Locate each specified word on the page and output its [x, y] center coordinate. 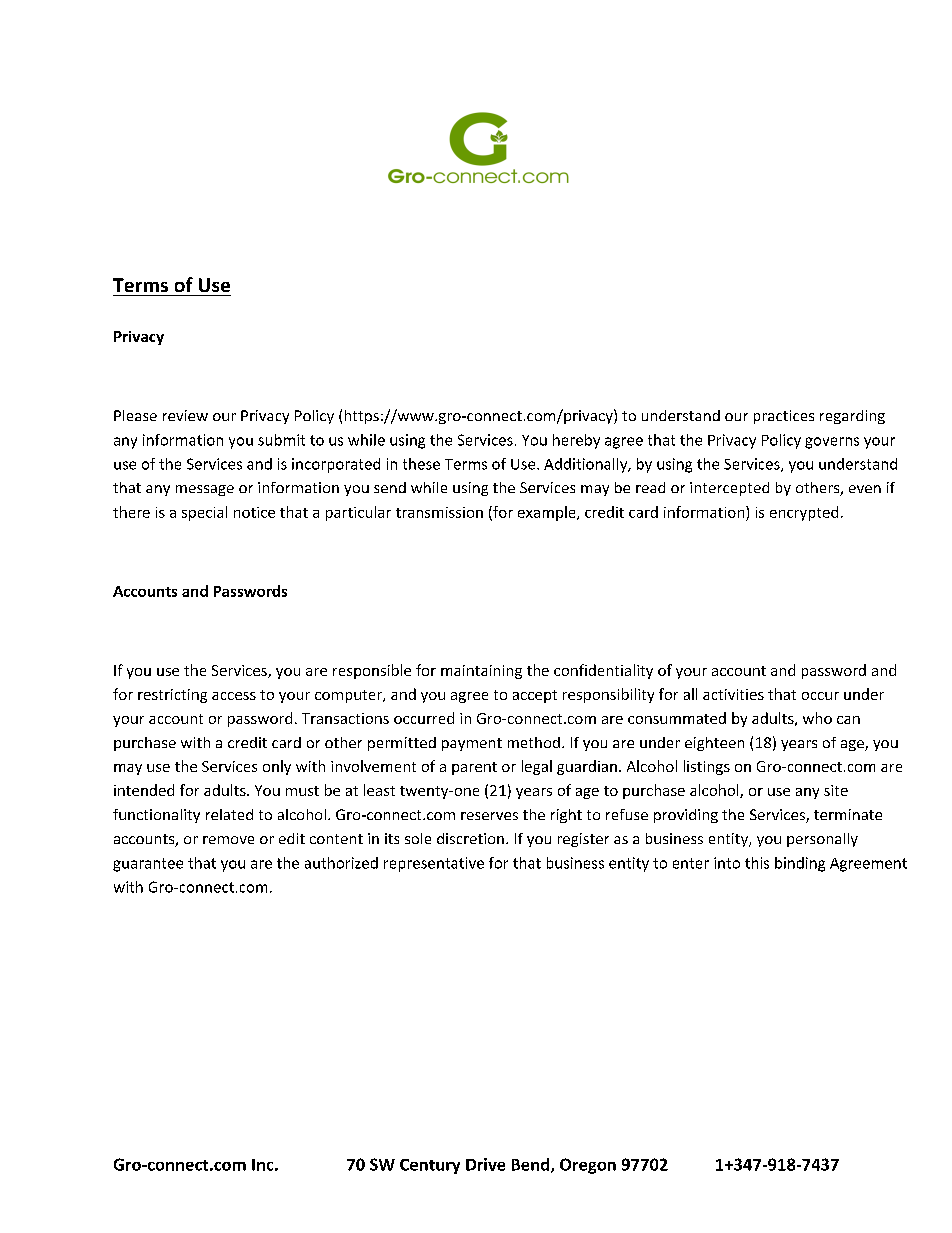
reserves [489, 816]
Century [430, 1166]
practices [784, 417]
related [229, 814]
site [836, 790]
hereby [576, 441]
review [185, 415]
